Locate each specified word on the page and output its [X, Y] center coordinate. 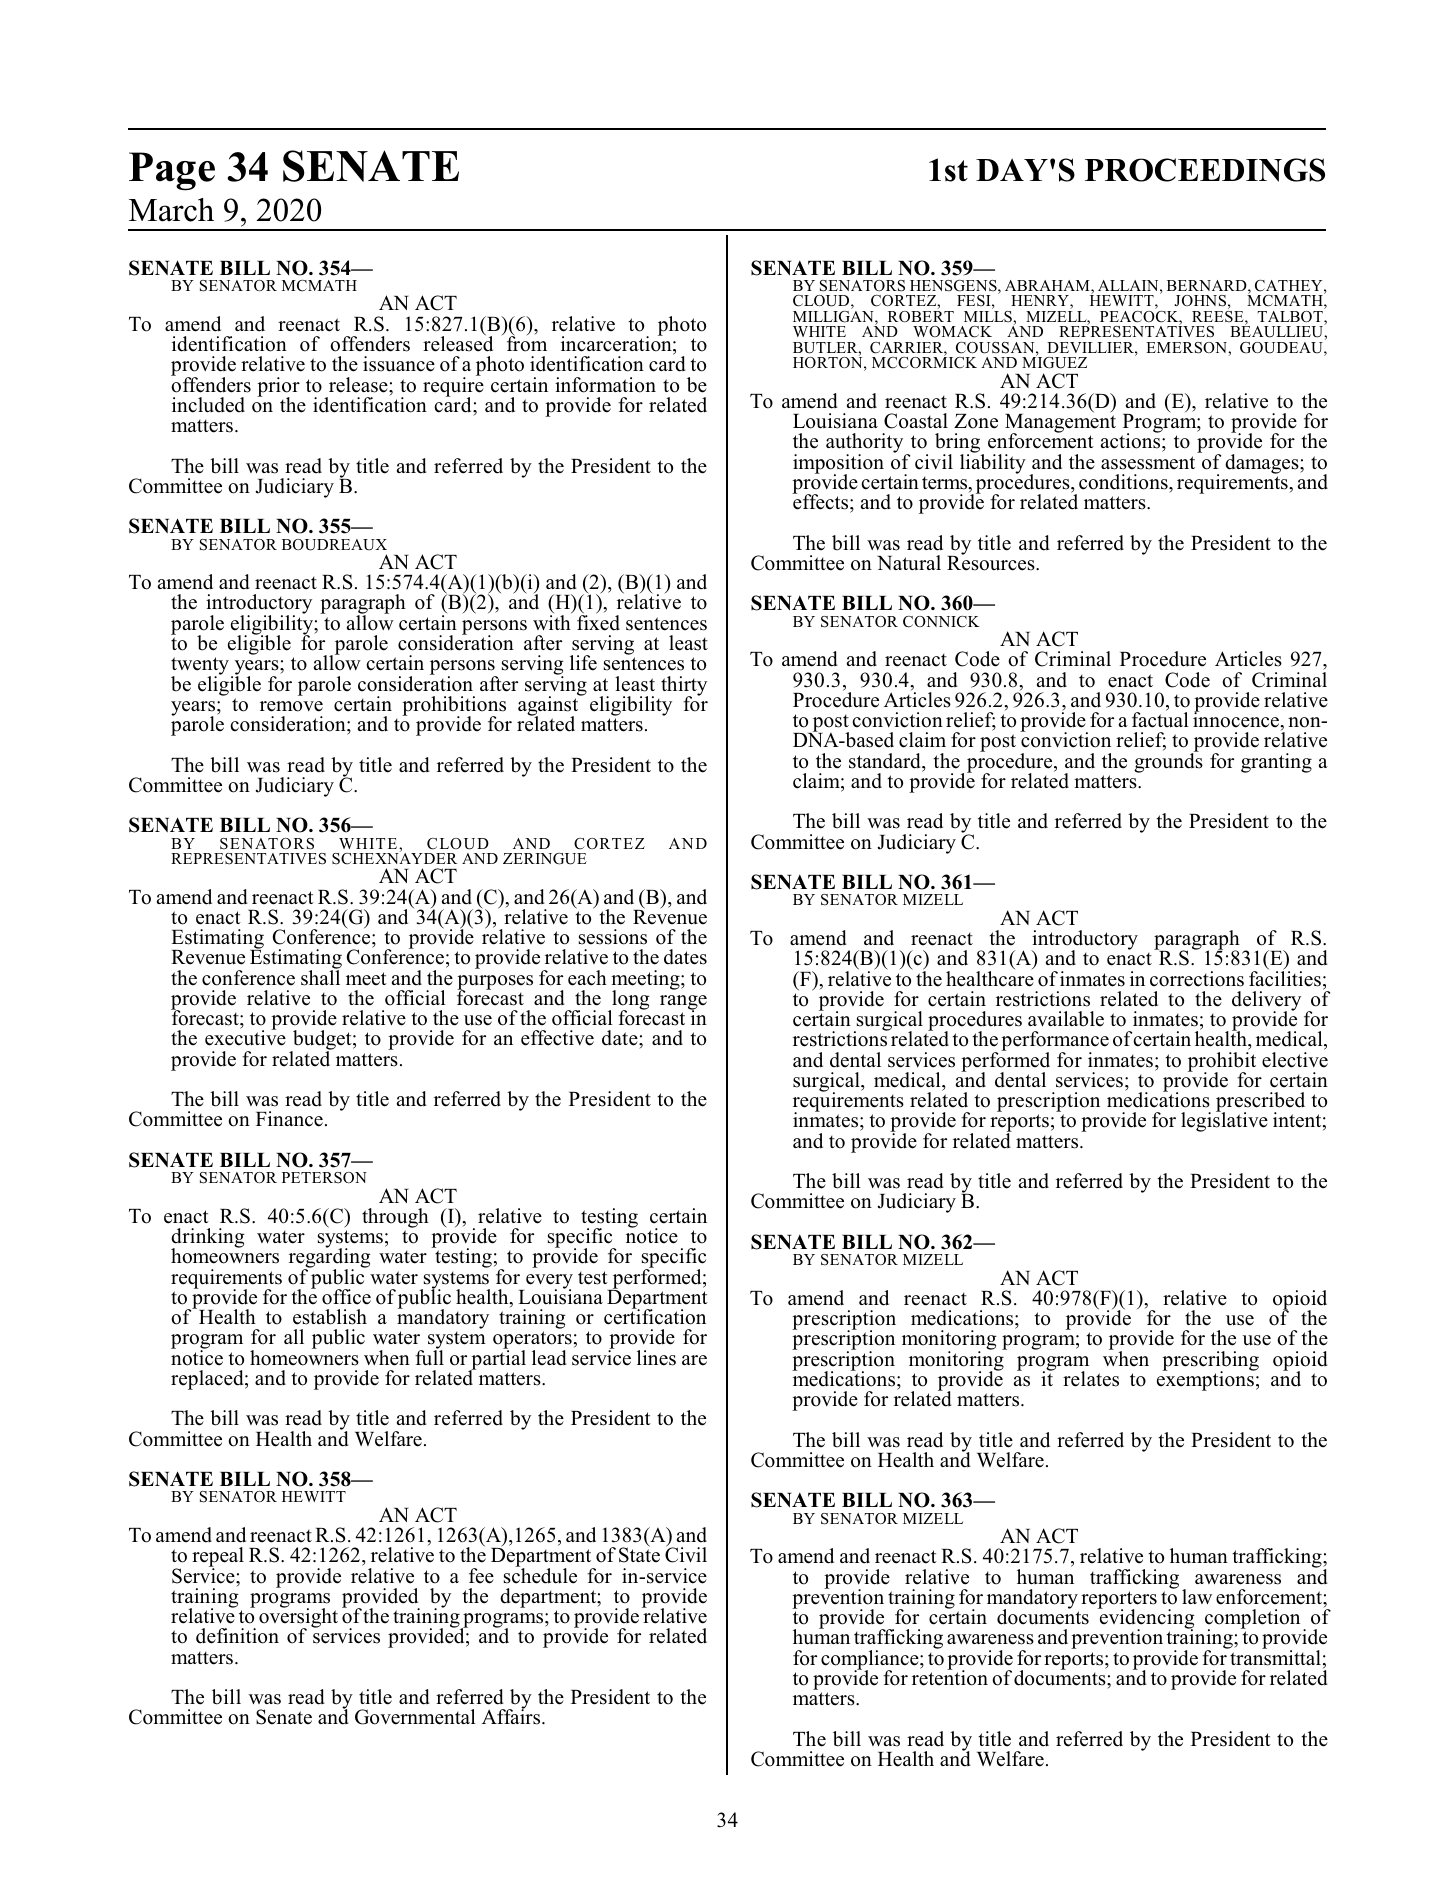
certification [655, 1316]
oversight [298, 1618]
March [171, 210]
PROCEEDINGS [1205, 170]
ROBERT [921, 317]
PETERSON [324, 1178]
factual [1160, 719]
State [639, 1554]
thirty [684, 687]
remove [291, 706]
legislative [1224, 1121]
